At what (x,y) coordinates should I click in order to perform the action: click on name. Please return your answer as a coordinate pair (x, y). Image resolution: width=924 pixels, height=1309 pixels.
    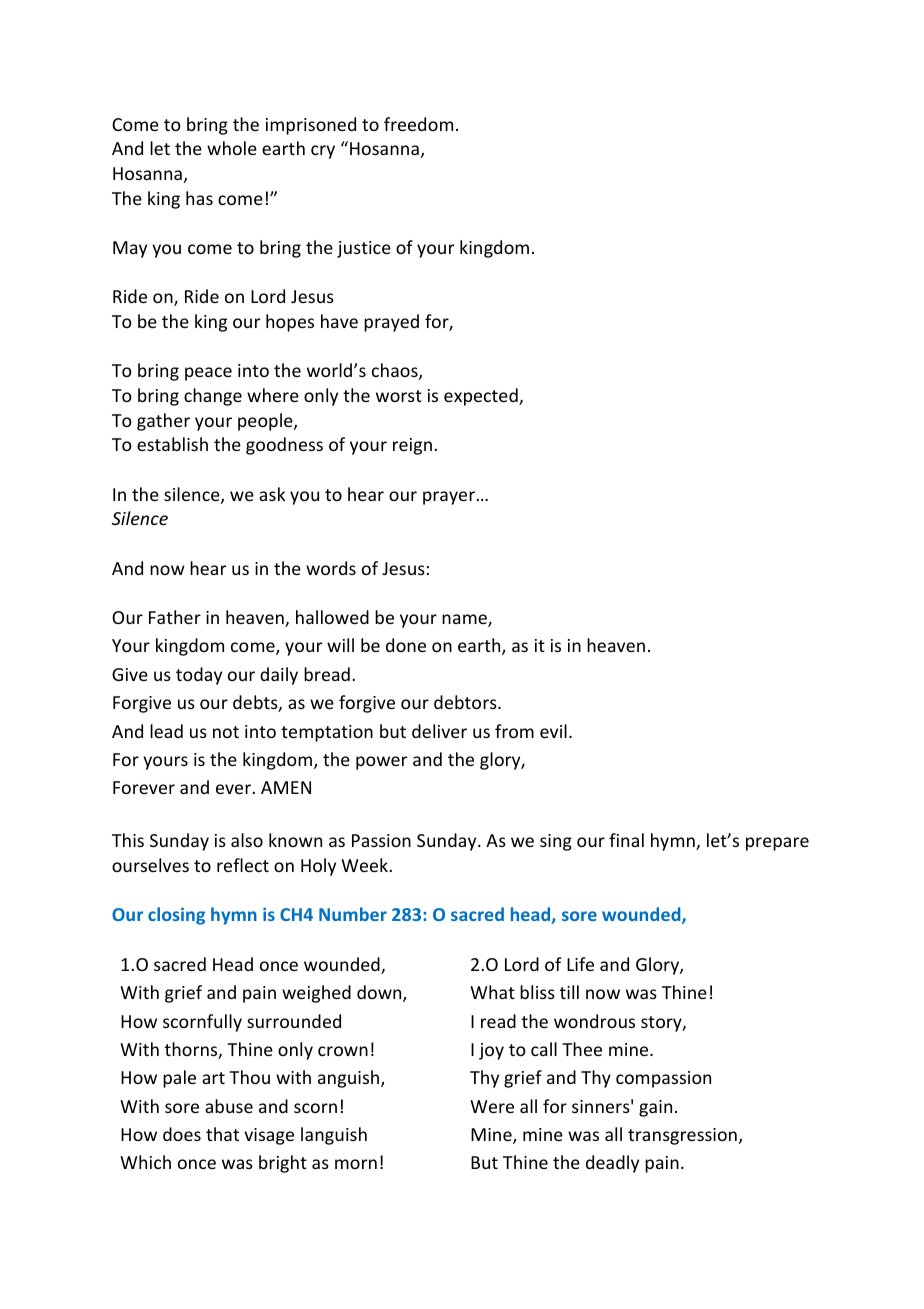
    Looking at the image, I should click on (465, 620).
